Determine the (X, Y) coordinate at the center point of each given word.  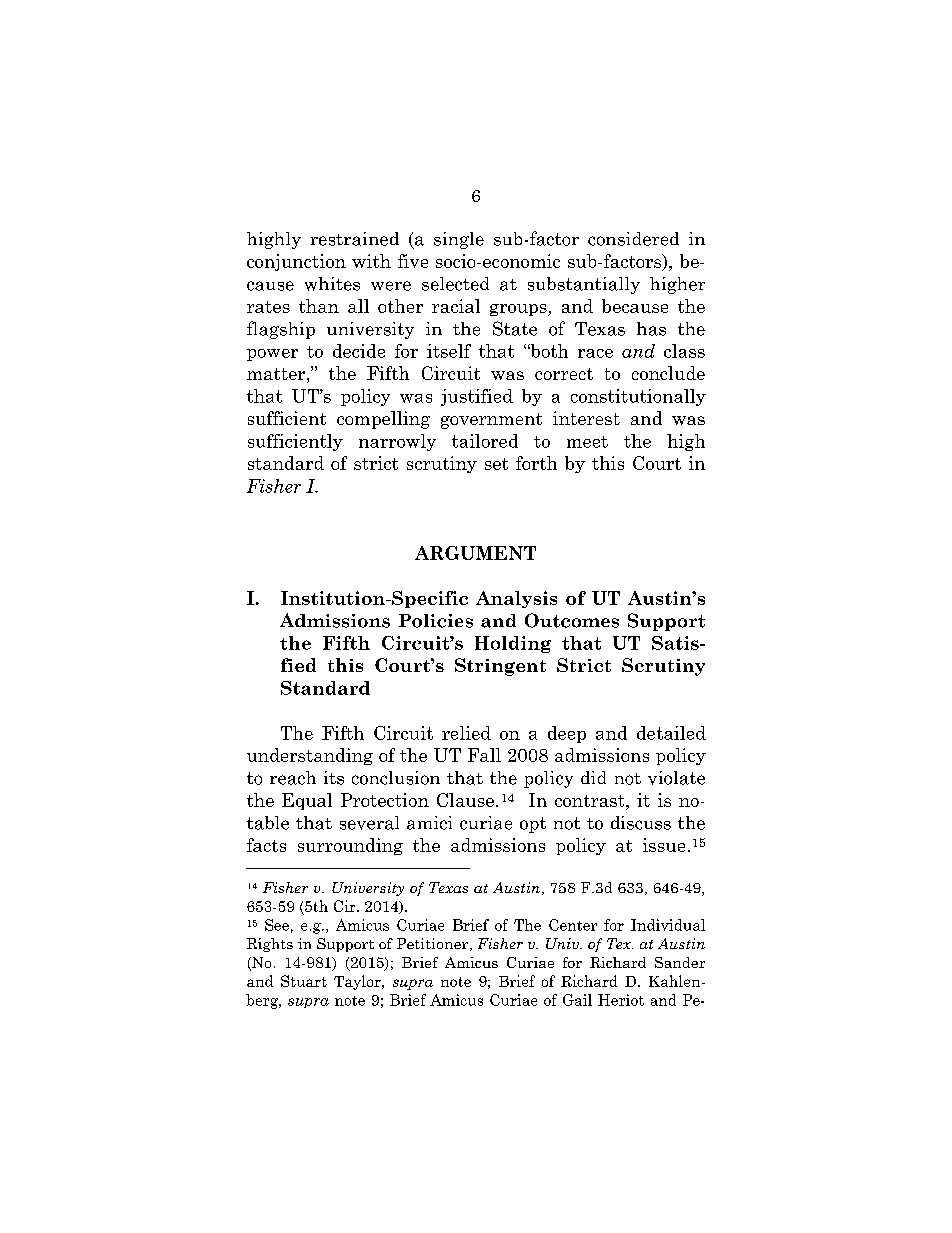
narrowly (397, 442)
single (459, 240)
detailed (671, 733)
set (496, 464)
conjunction (296, 262)
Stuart (304, 981)
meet (587, 442)
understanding (310, 756)
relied (466, 733)
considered (633, 239)
